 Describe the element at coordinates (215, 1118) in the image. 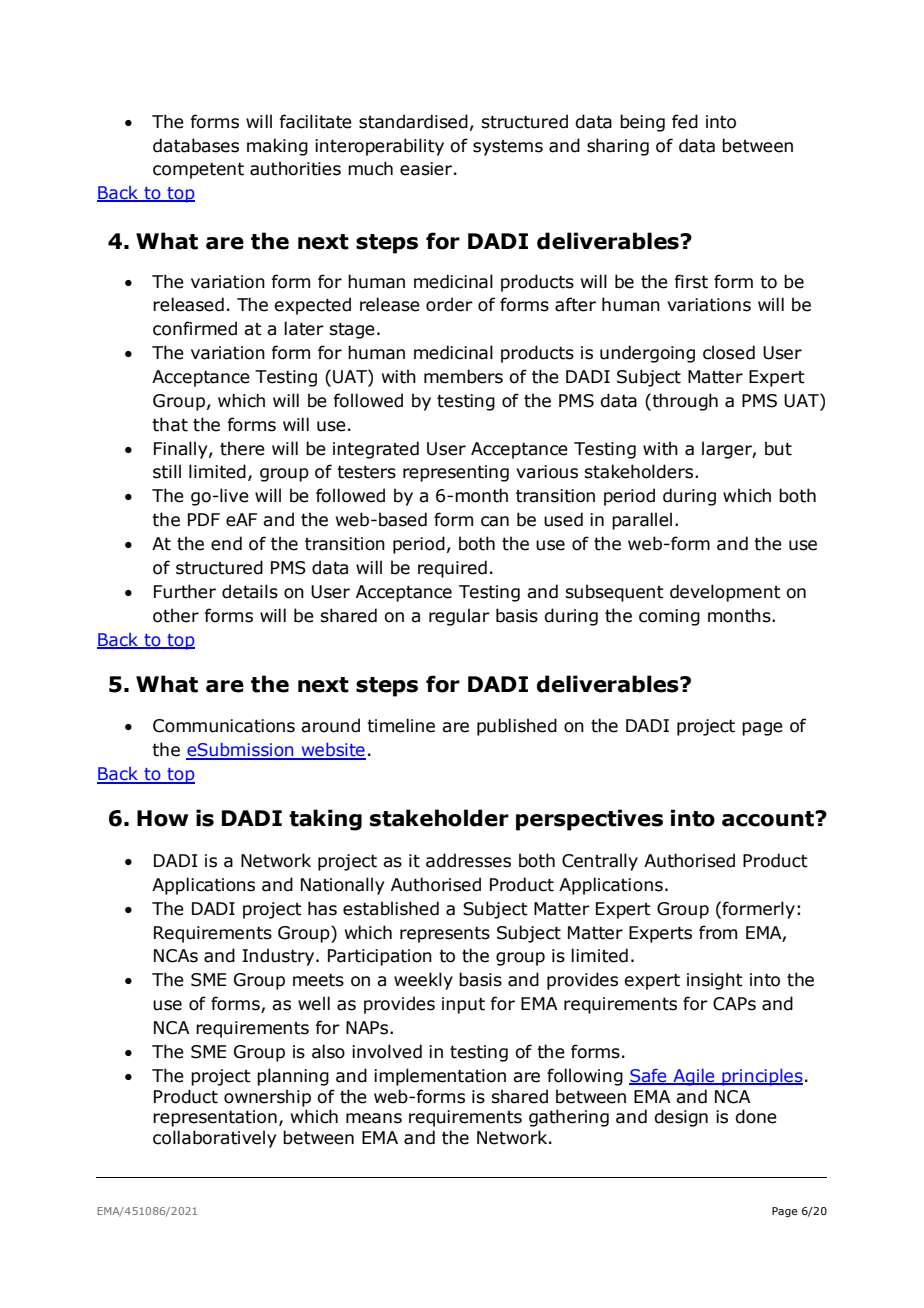

I see `representation` at that location.
